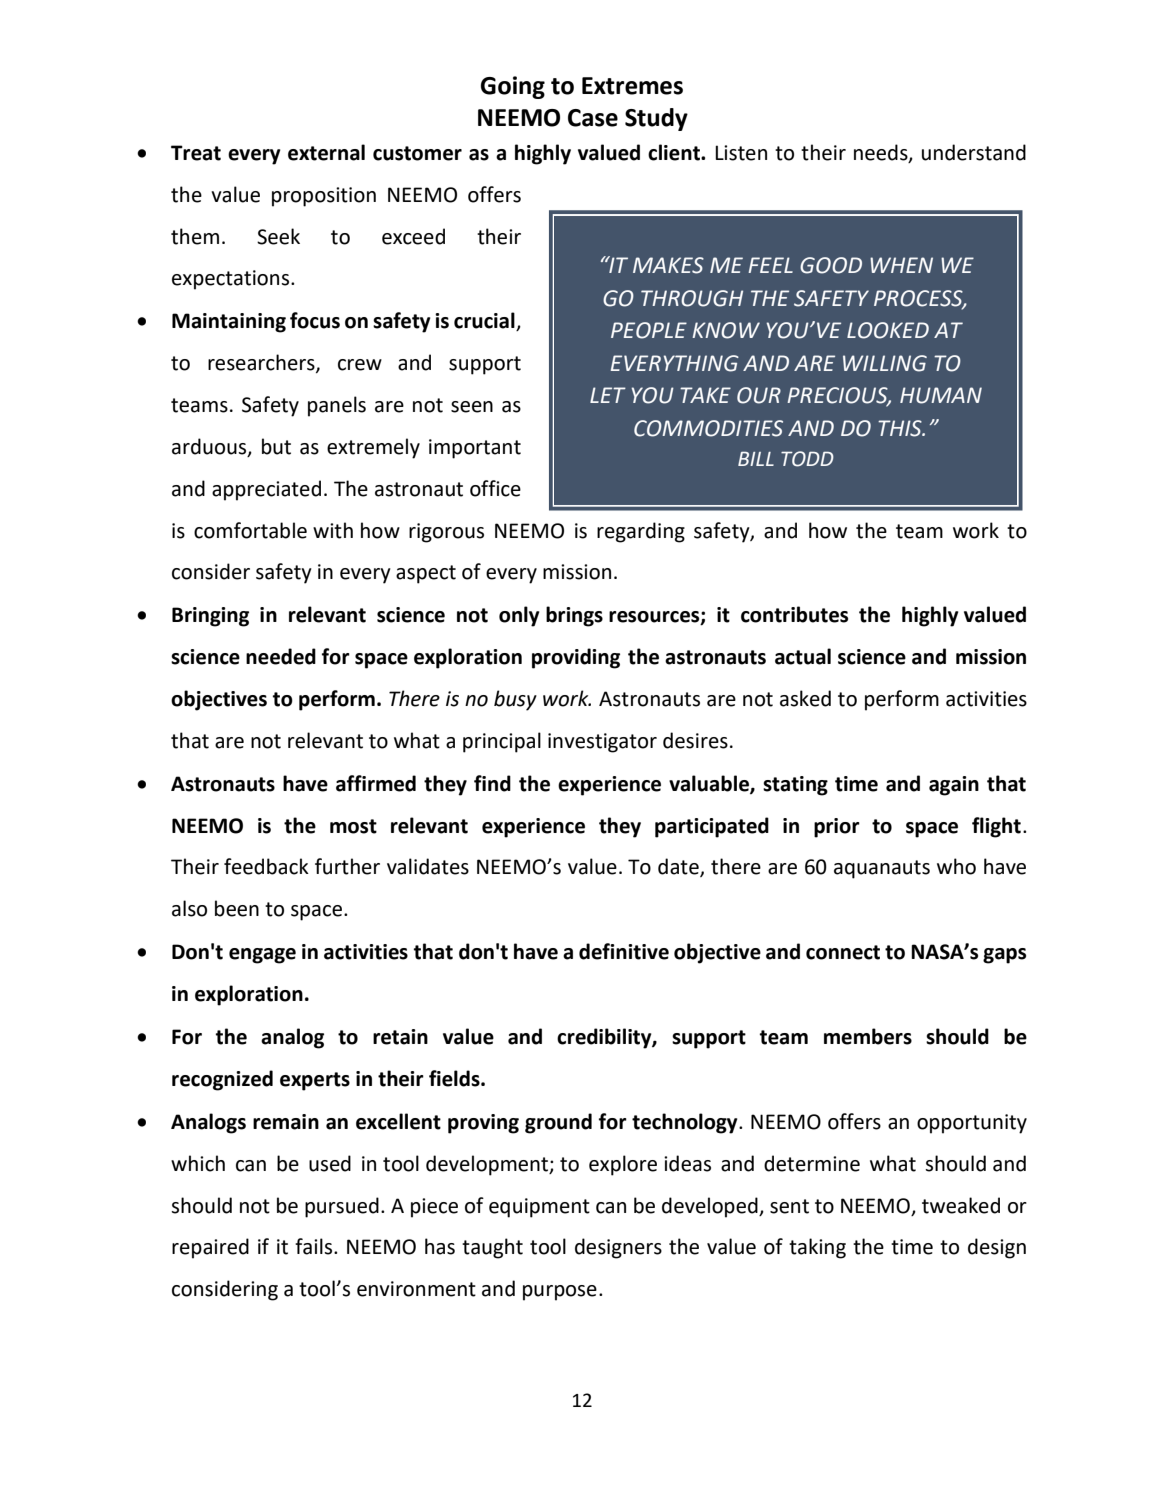  Describe the element at coordinates (882, 153) in the screenshot. I see `needs` at that location.
